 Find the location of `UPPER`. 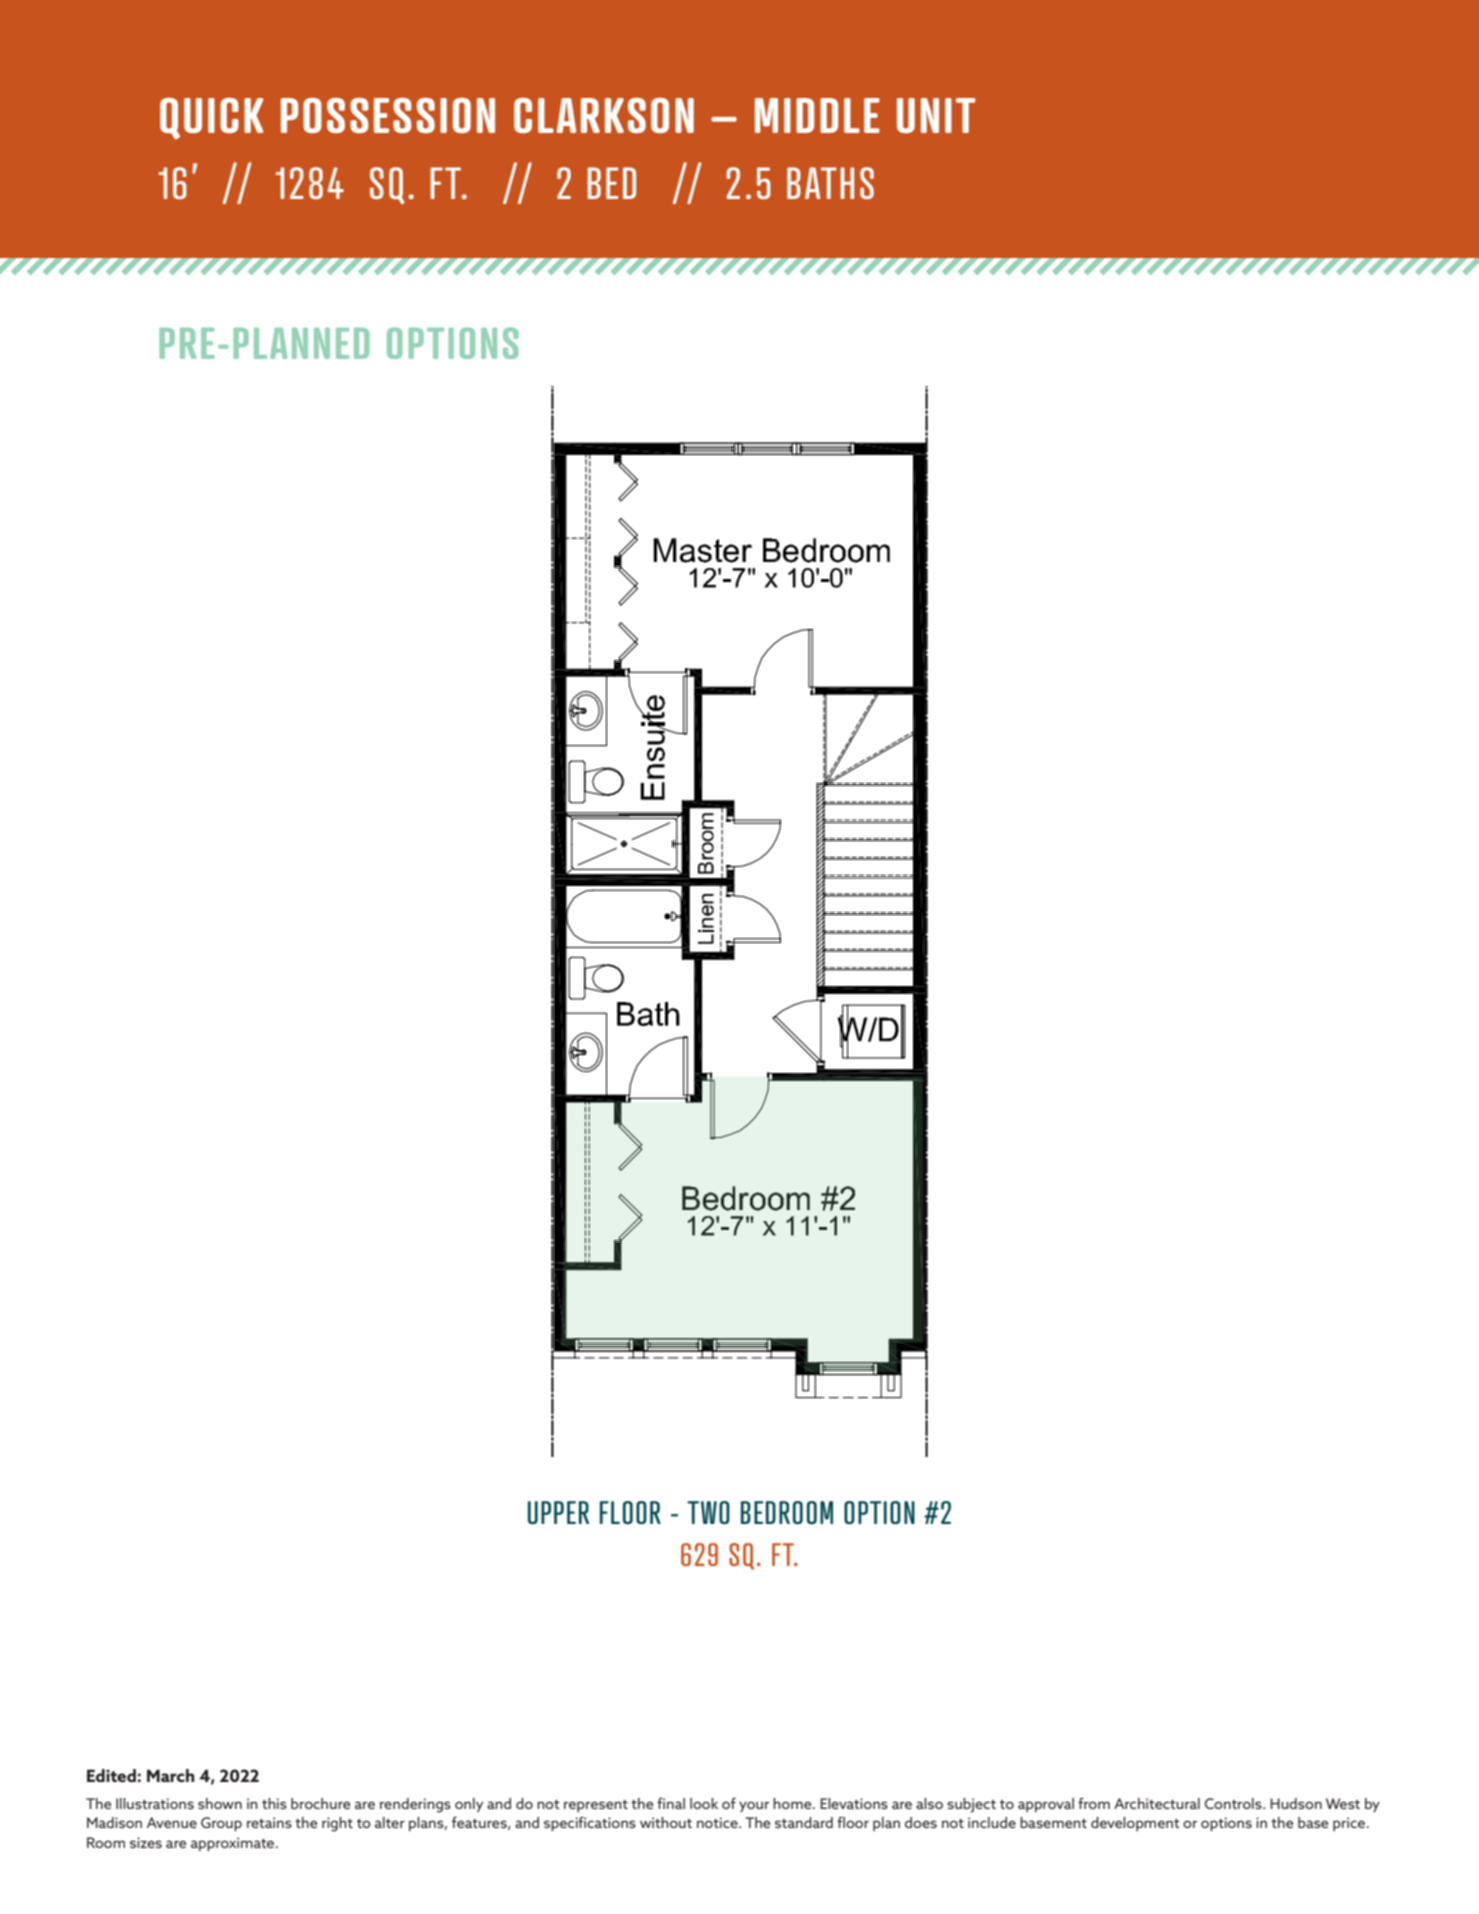

UPPER is located at coordinates (558, 1512).
